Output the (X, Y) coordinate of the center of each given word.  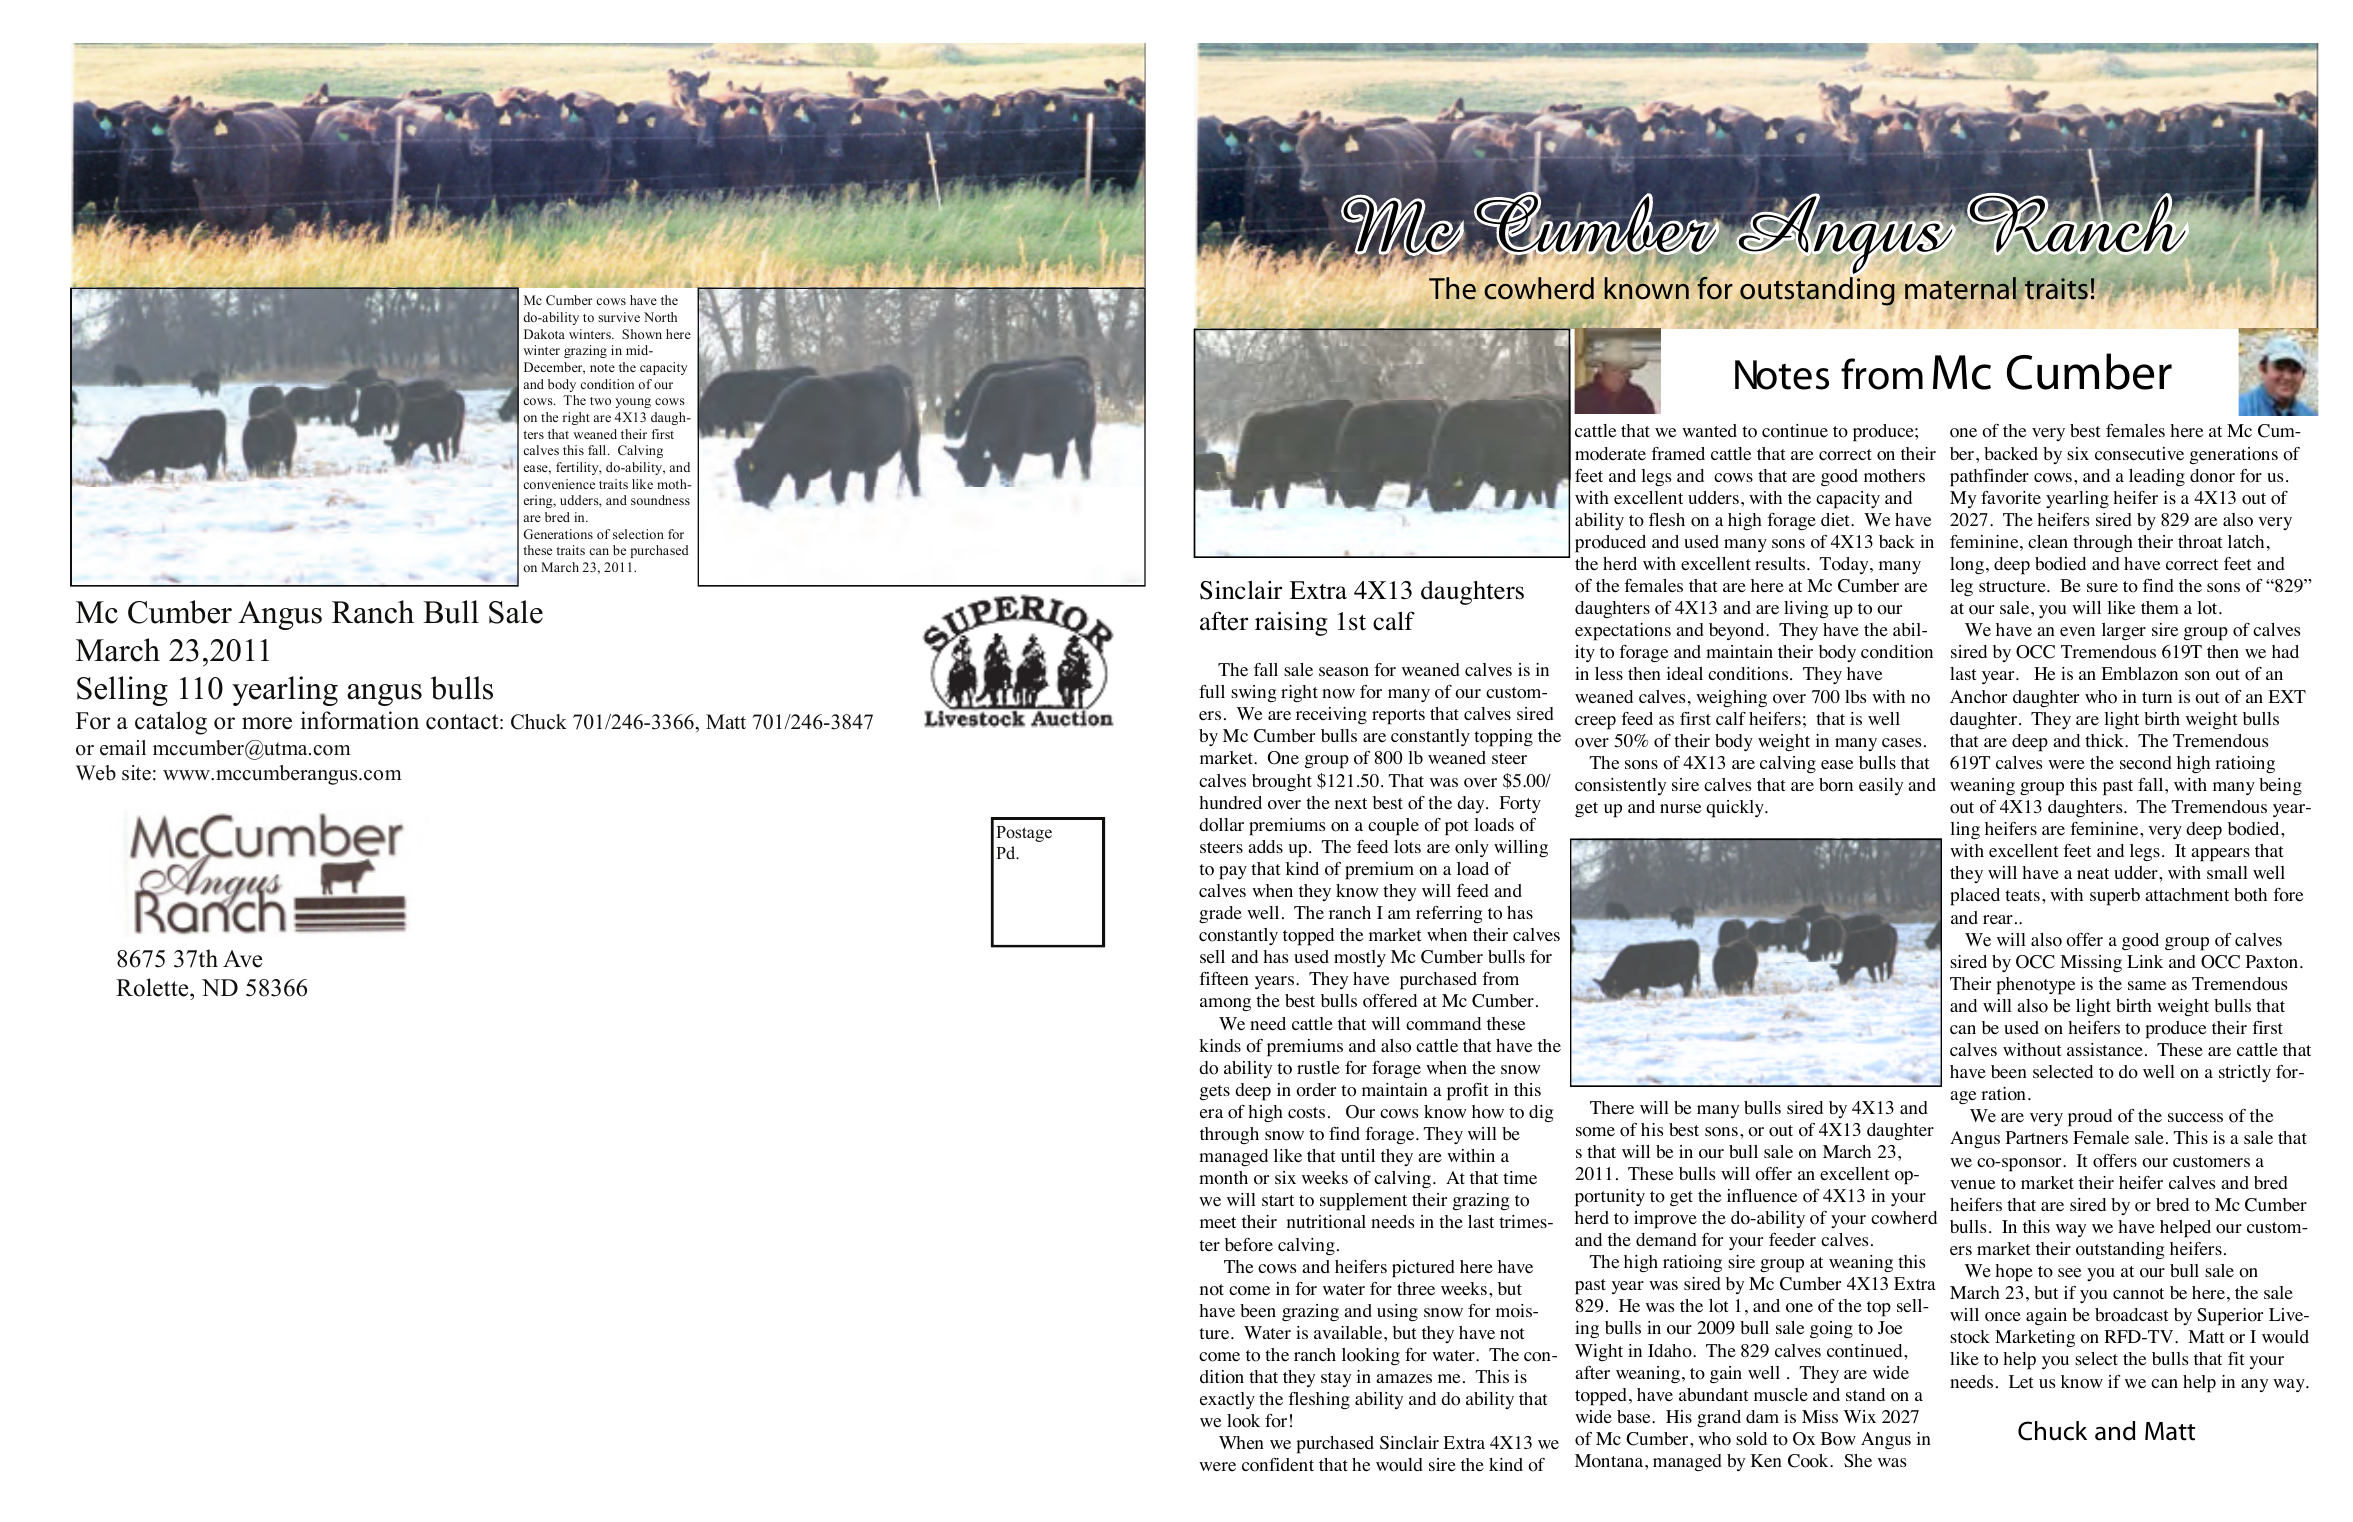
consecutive (2139, 454)
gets (1215, 1092)
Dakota (544, 334)
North (660, 317)
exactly (1227, 1400)
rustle (1318, 1068)
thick (2106, 740)
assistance (2105, 1050)
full (1212, 691)
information (360, 720)
